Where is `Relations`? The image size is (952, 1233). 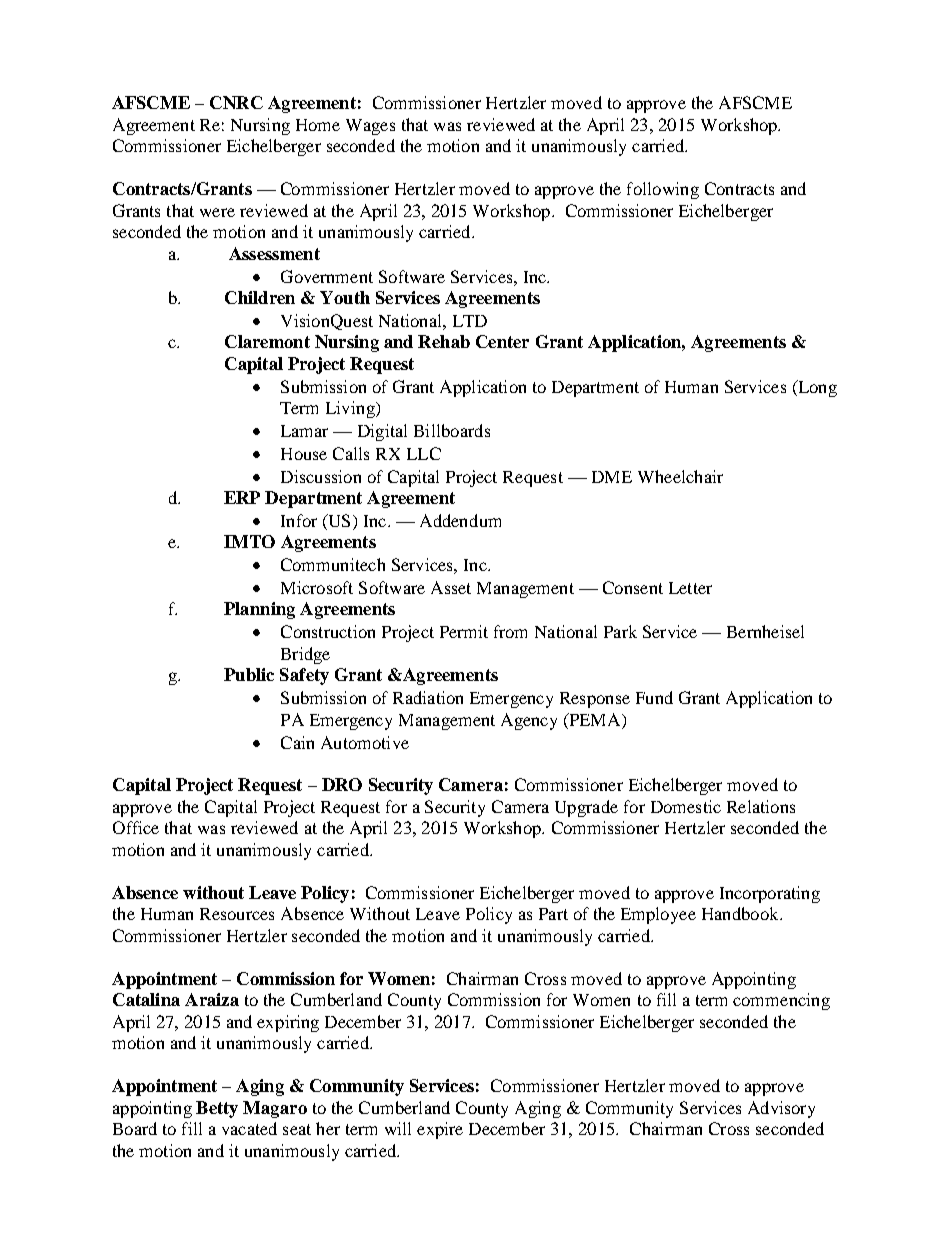
Relations is located at coordinates (761, 806).
